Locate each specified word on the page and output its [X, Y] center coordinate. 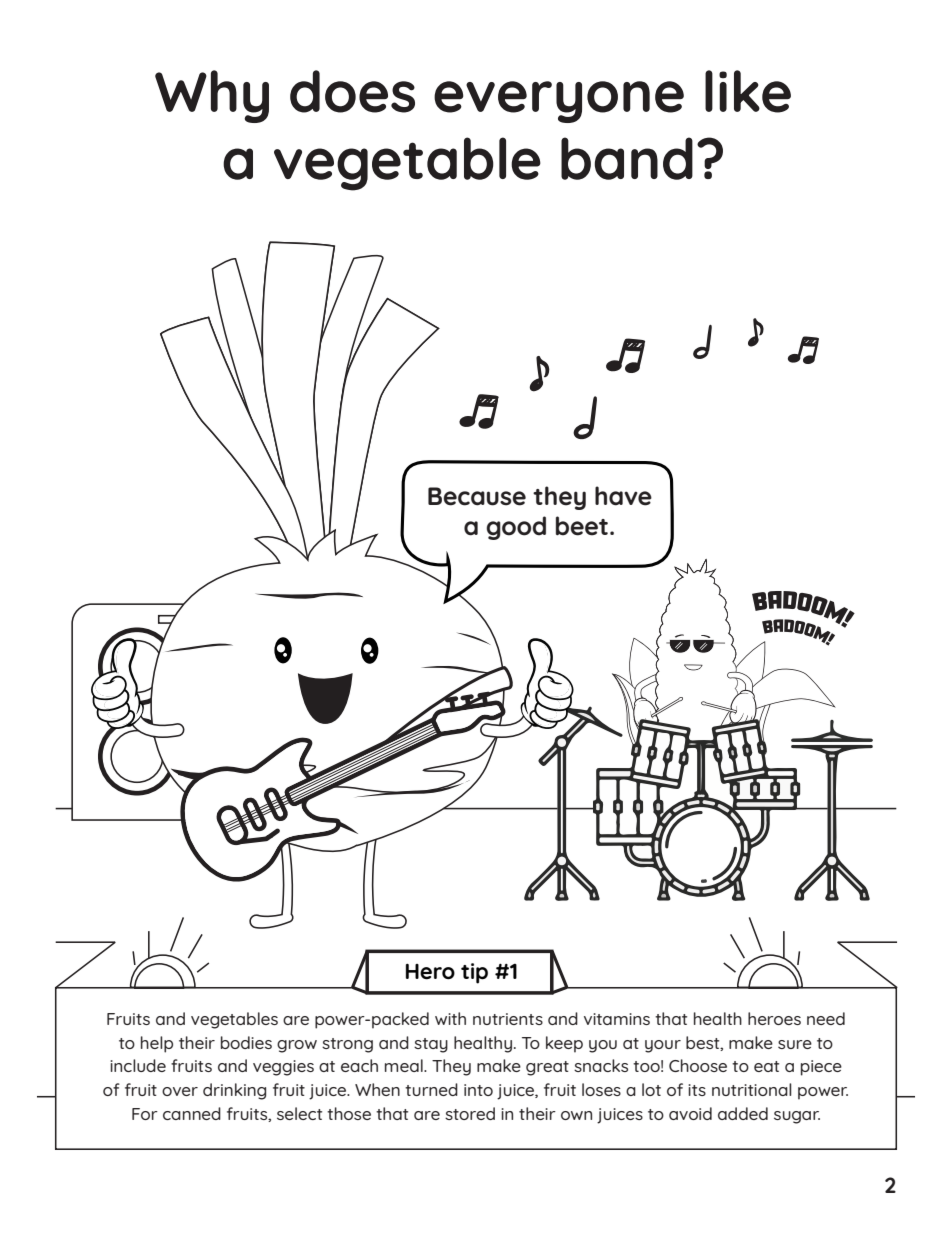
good [516, 528]
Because [477, 496]
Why [212, 96]
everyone [559, 102]
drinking [234, 1091]
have [623, 496]
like [748, 91]
